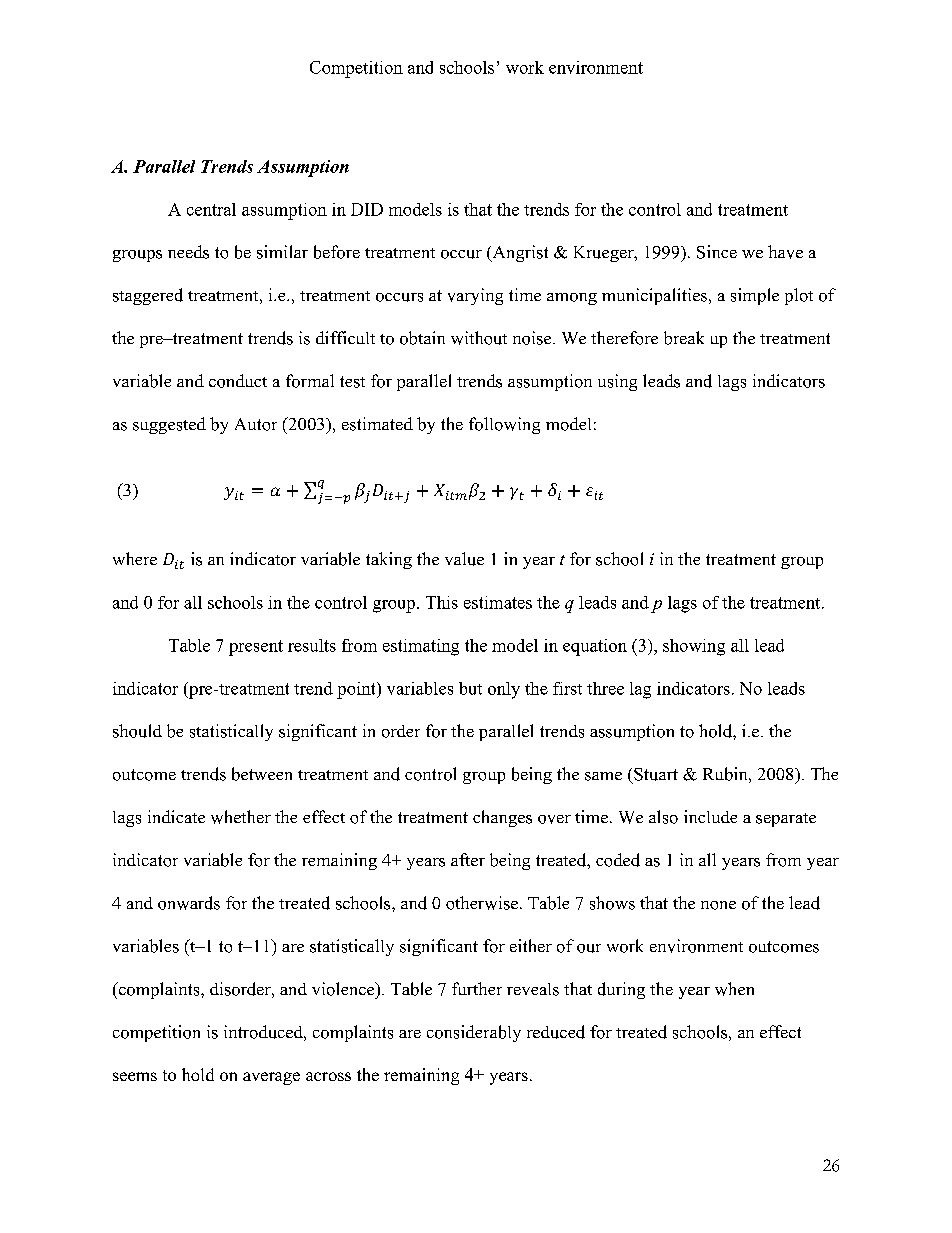  I want to click on when, so click(734, 989).
